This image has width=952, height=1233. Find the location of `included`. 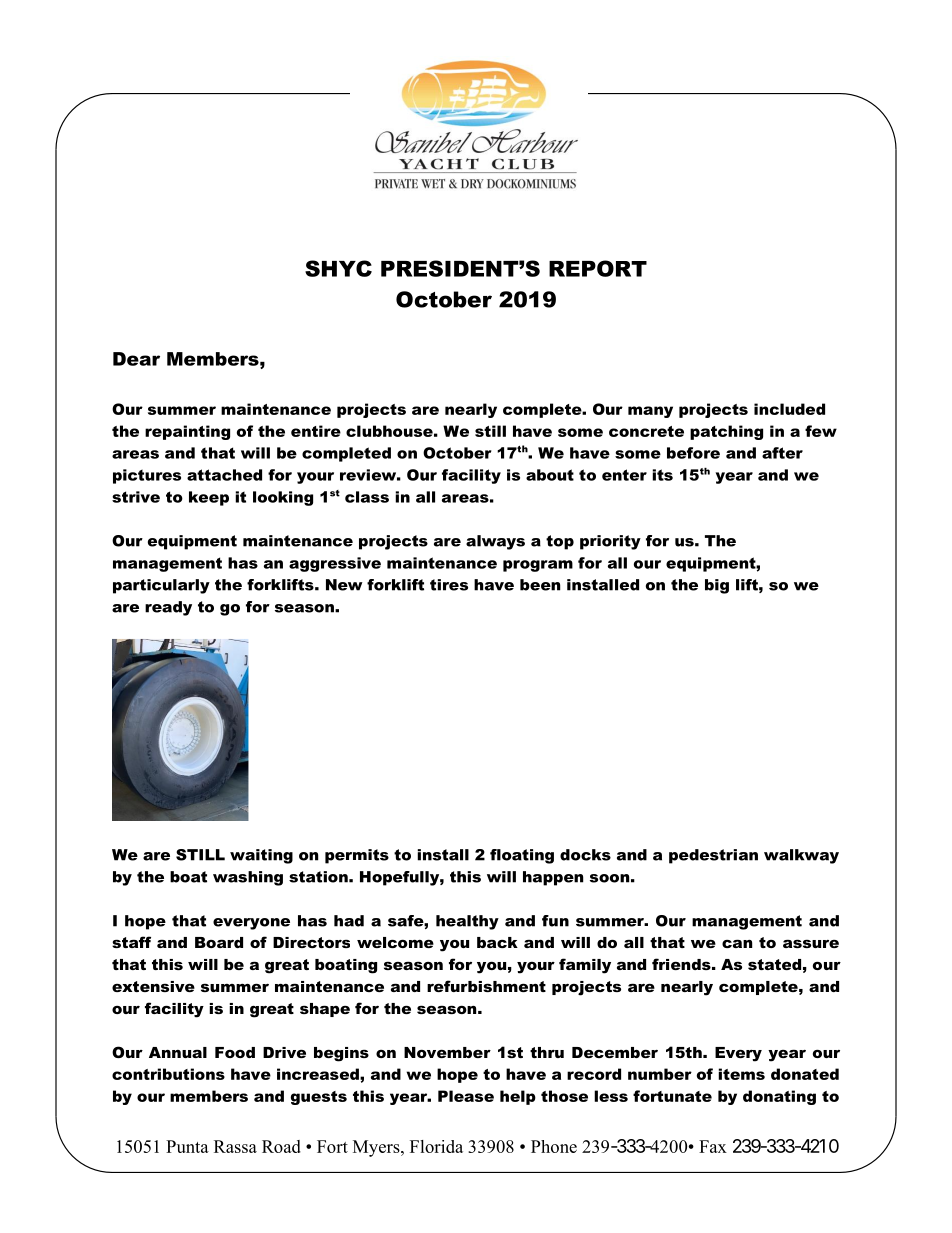

included is located at coordinates (789, 409).
